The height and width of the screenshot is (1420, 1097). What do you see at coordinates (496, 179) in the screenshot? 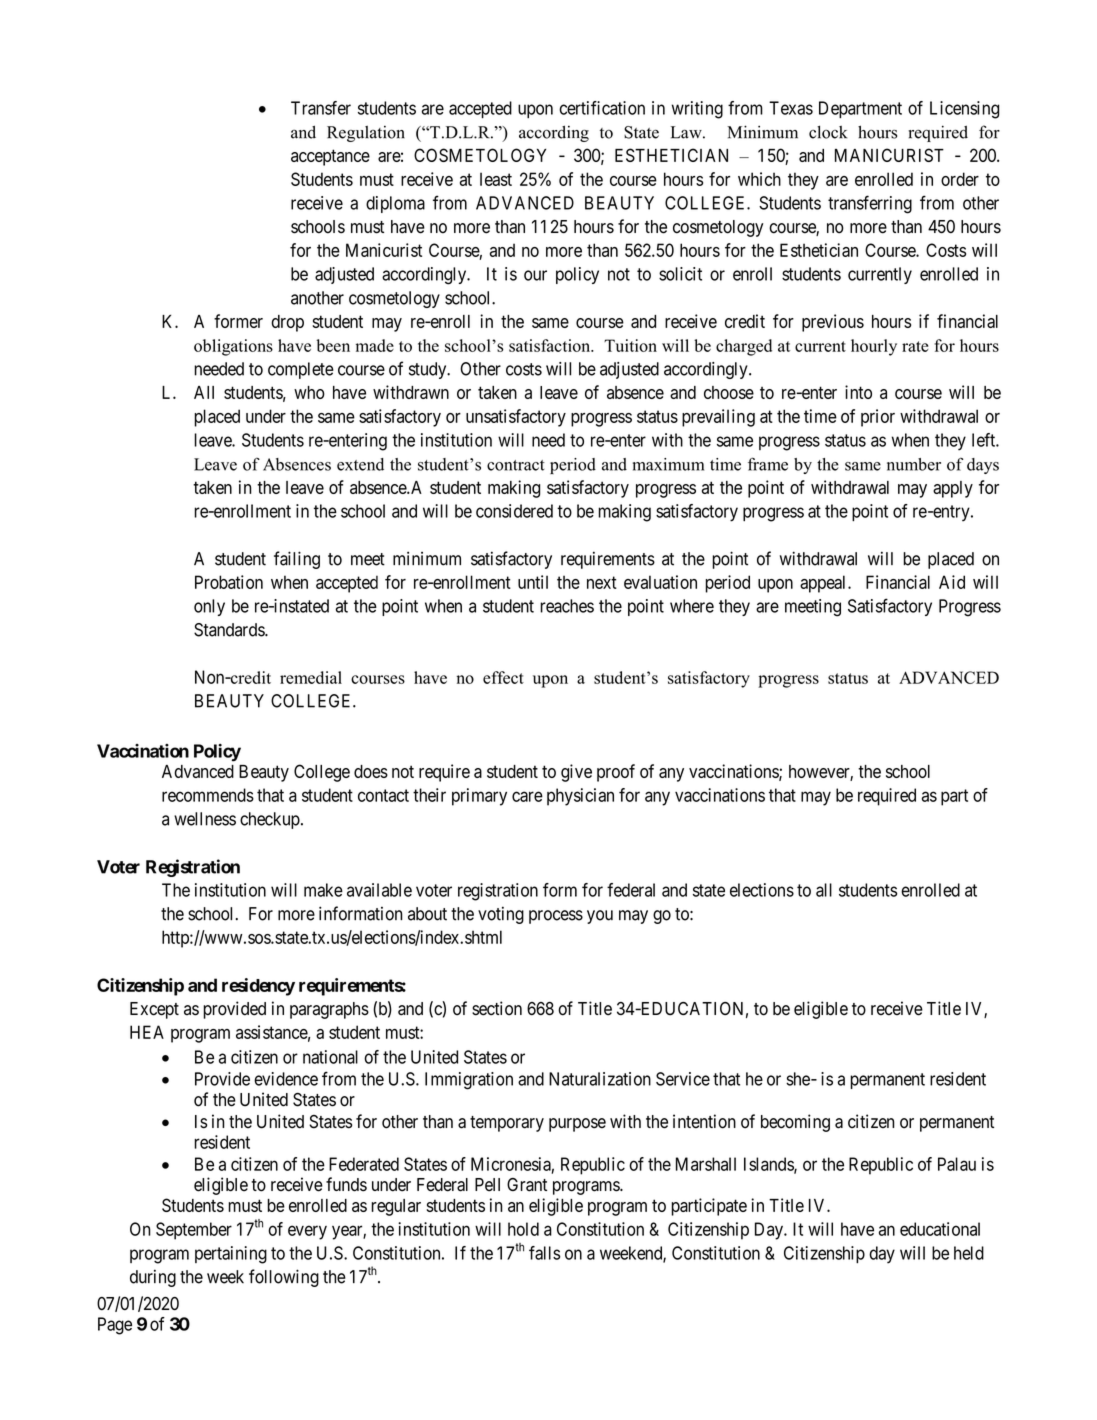
I see `least` at bounding box center [496, 179].
